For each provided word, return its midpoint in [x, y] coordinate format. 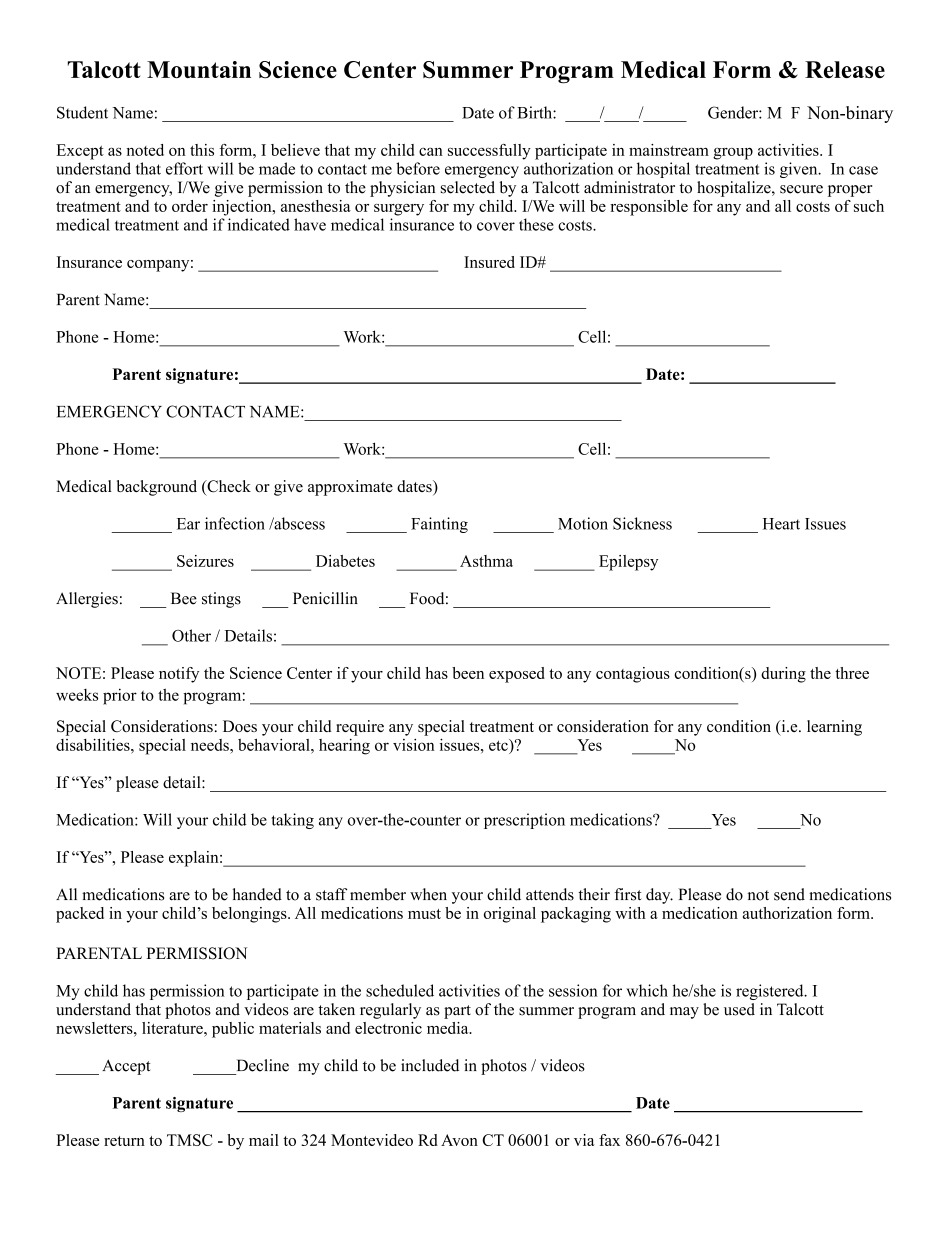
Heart [781, 524]
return [124, 1141]
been [468, 673]
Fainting [439, 525]
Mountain [199, 69]
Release [845, 69]
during [783, 675]
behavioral [275, 744]
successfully [489, 152]
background [157, 488]
